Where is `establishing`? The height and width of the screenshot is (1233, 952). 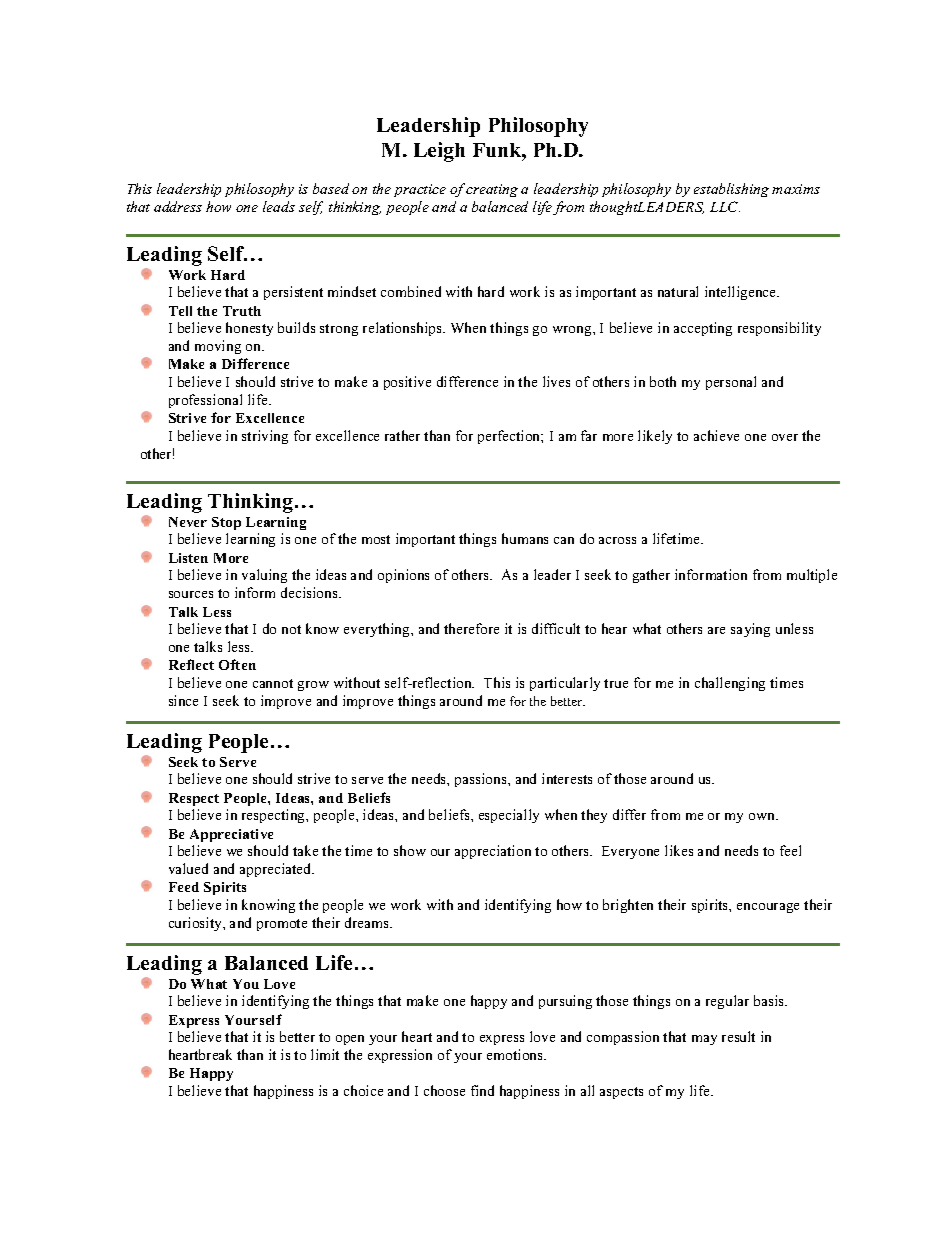
establishing is located at coordinates (731, 190).
